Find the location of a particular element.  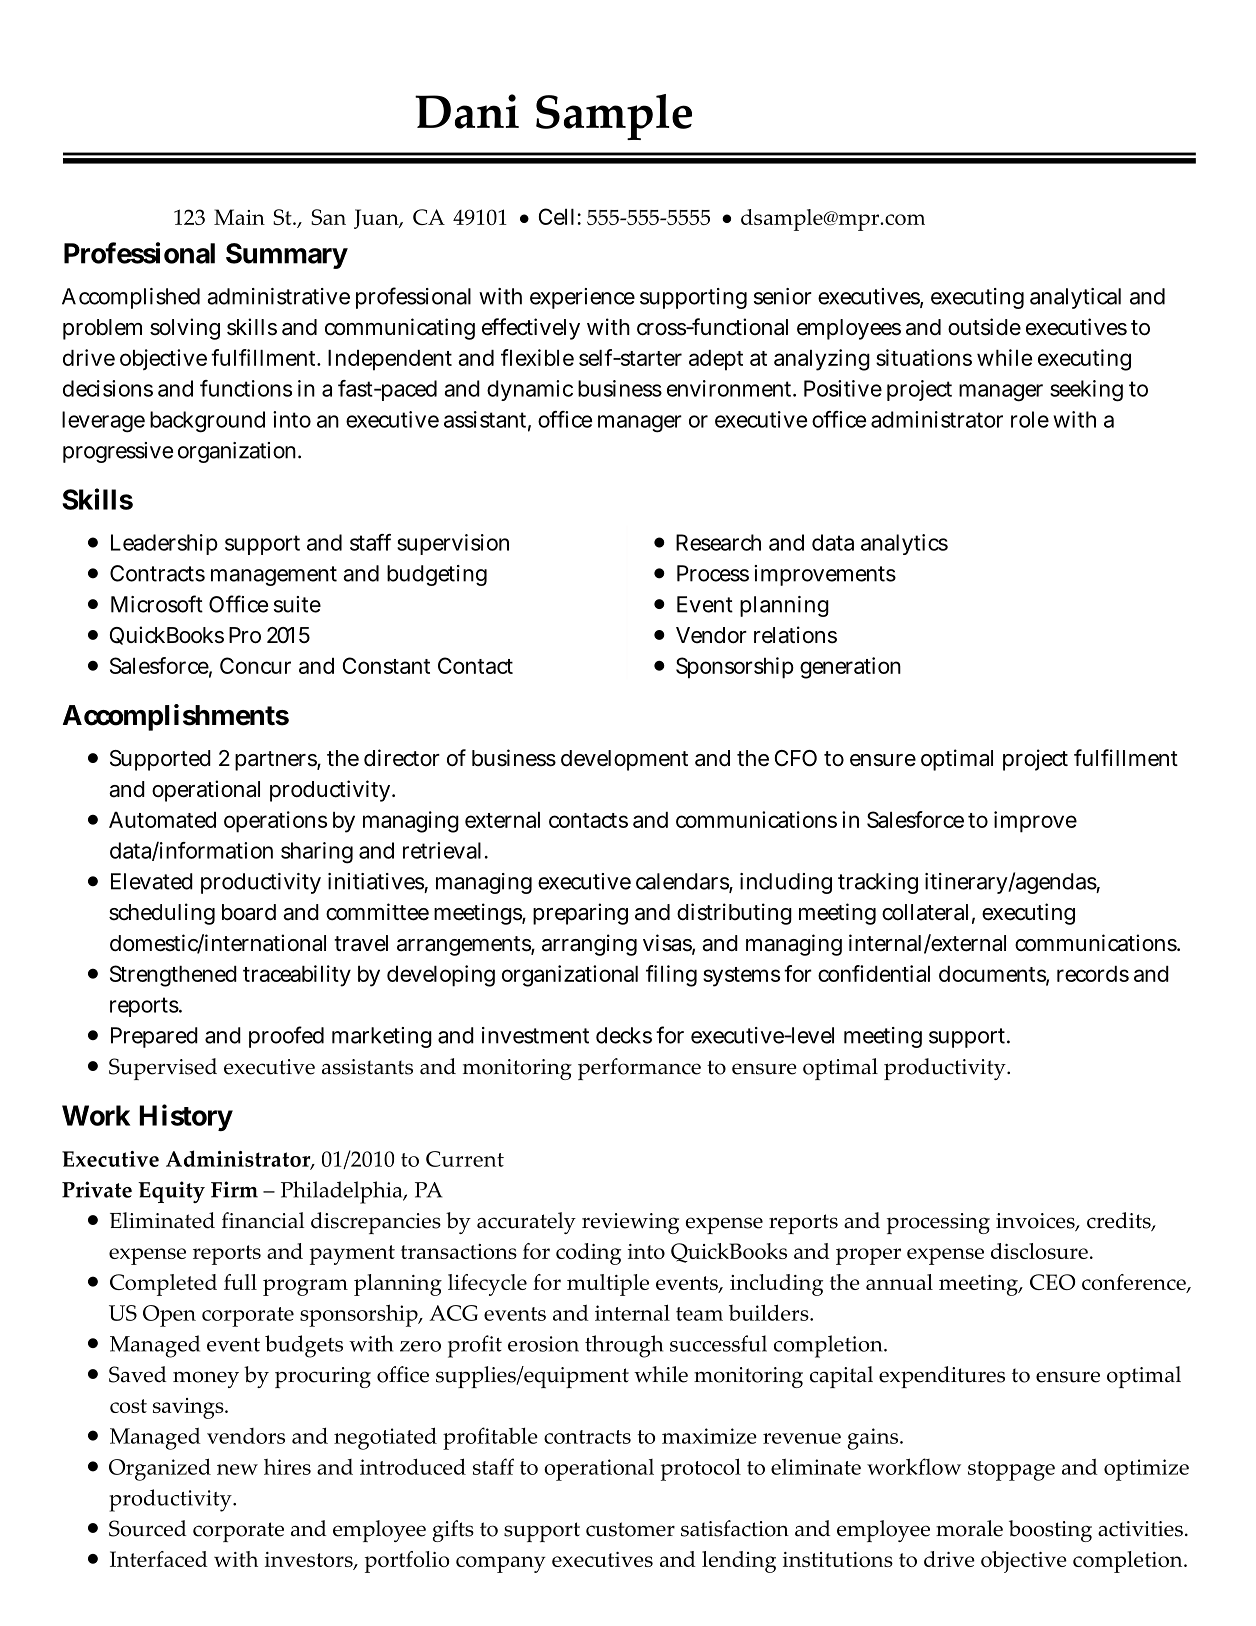

new is located at coordinates (237, 1469).
